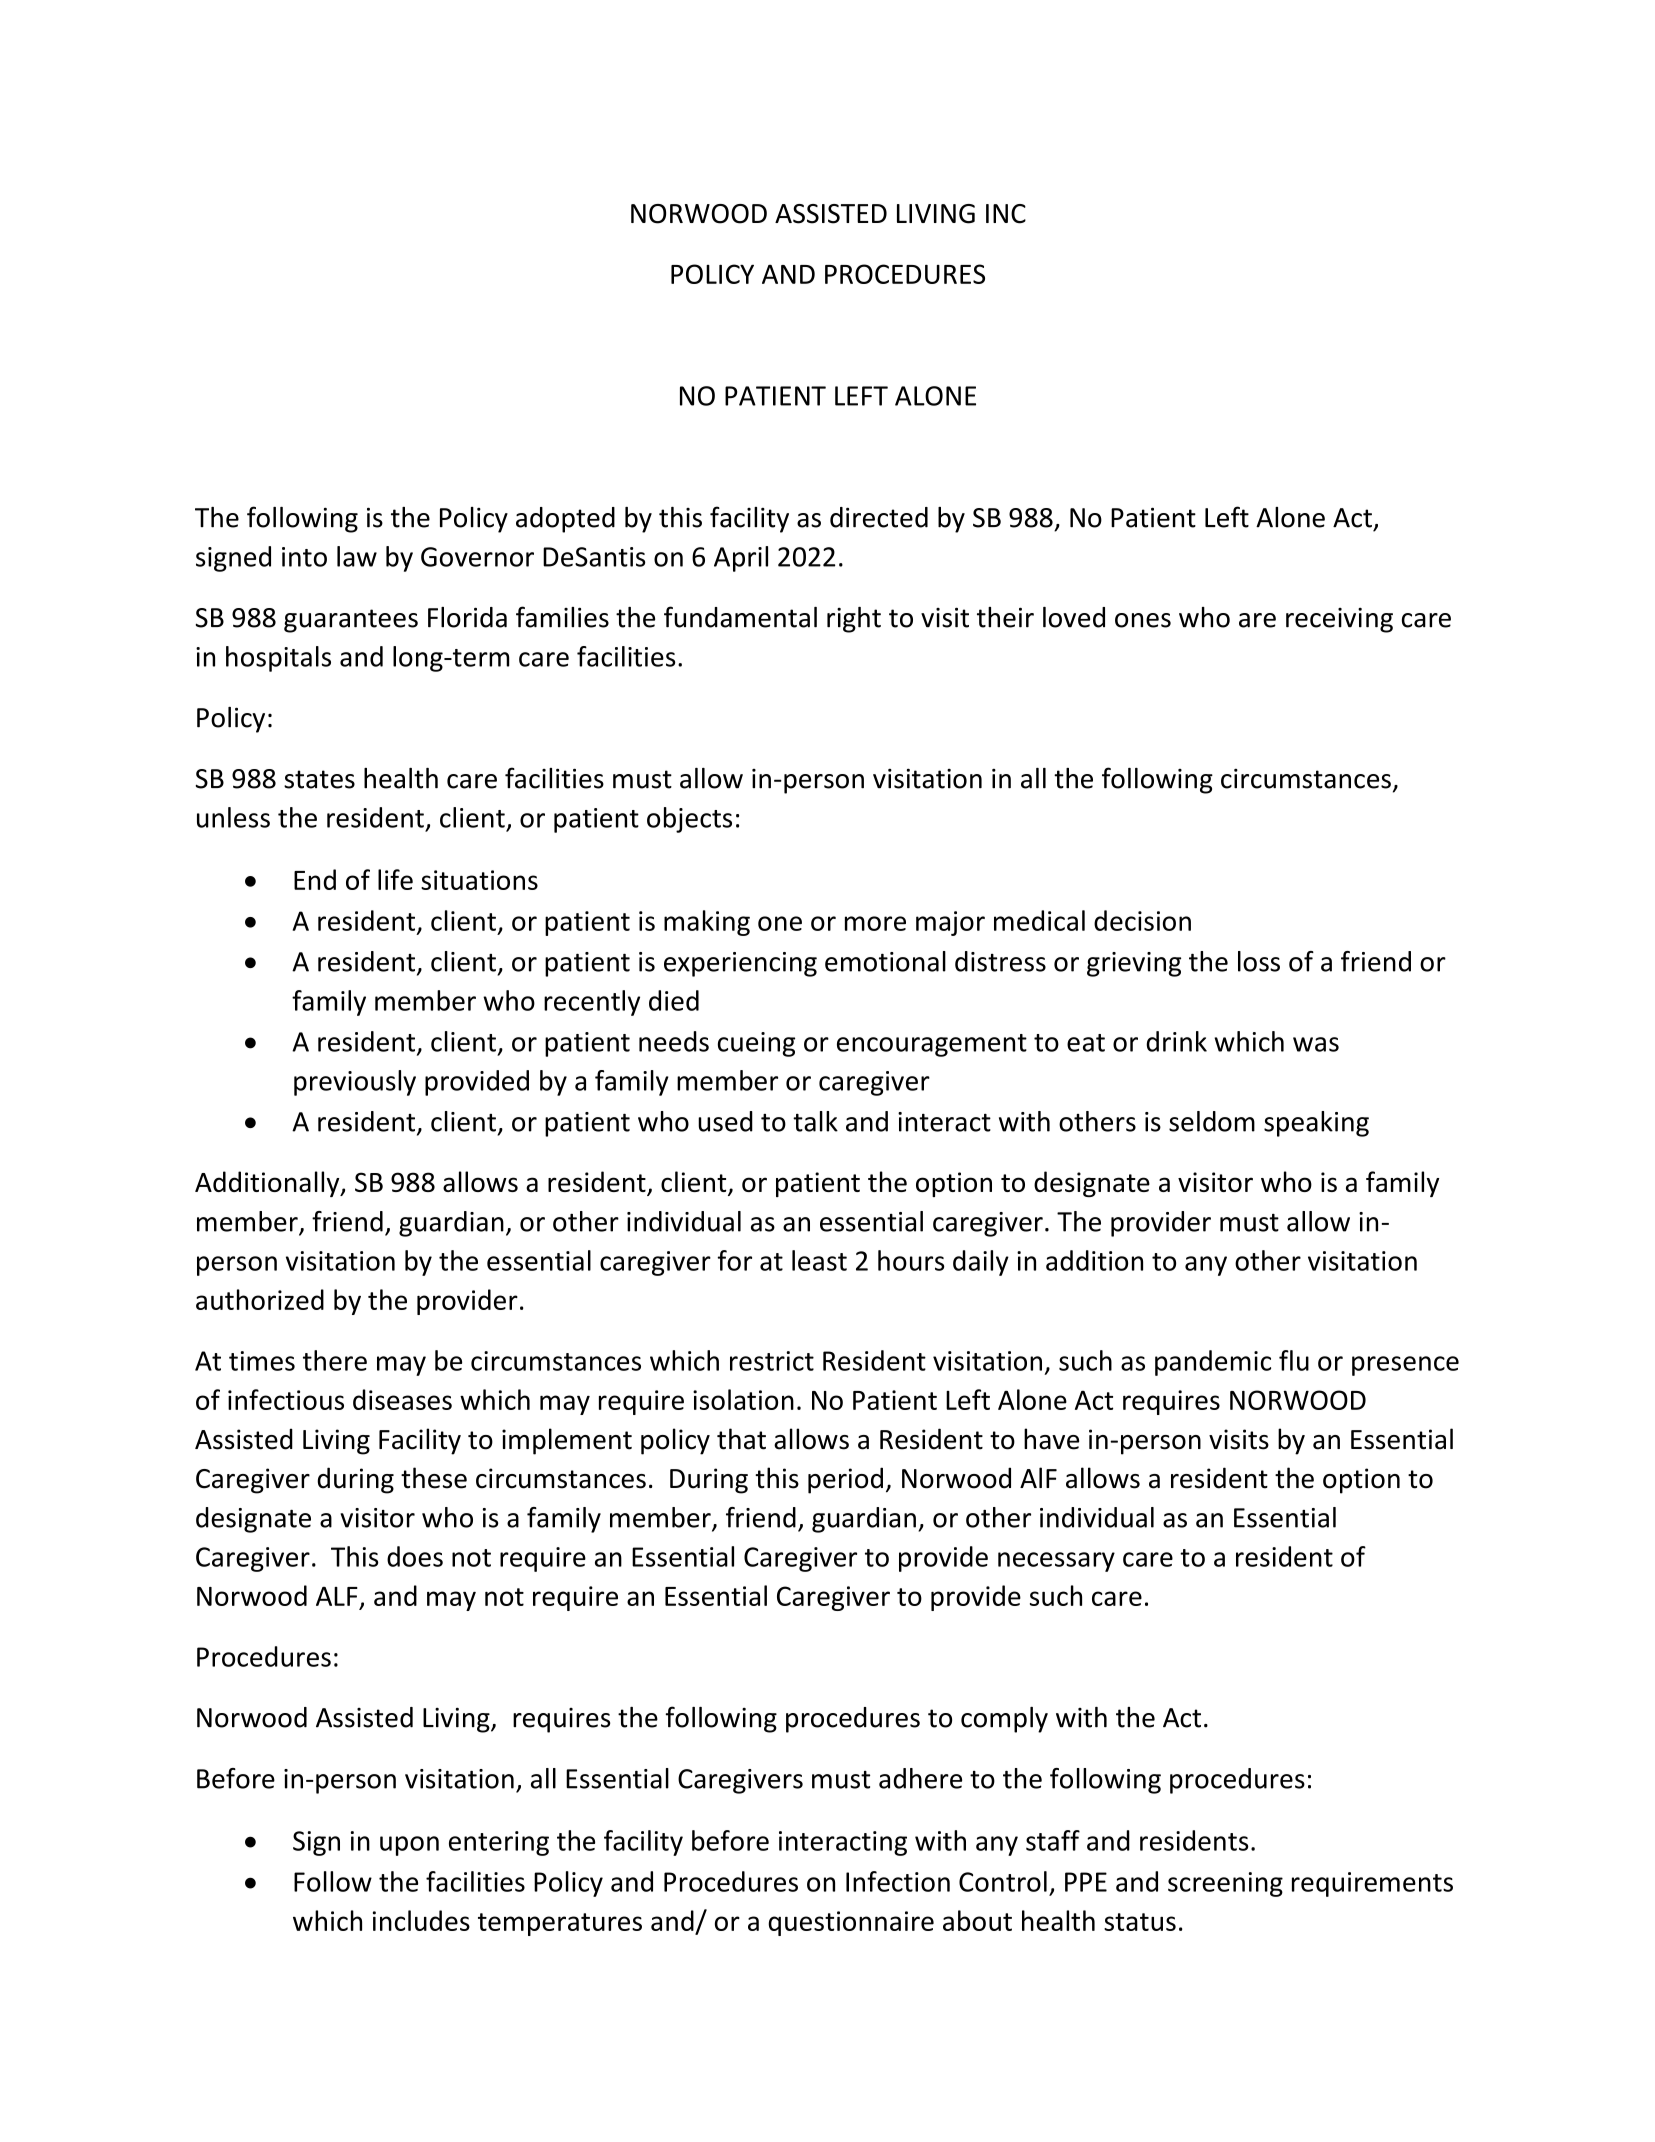 The height and width of the screenshot is (2142, 1655). What do you see at coordinates (845, 1480) in the screenshot?
I see `period` at bounding box center [845, 1480].
